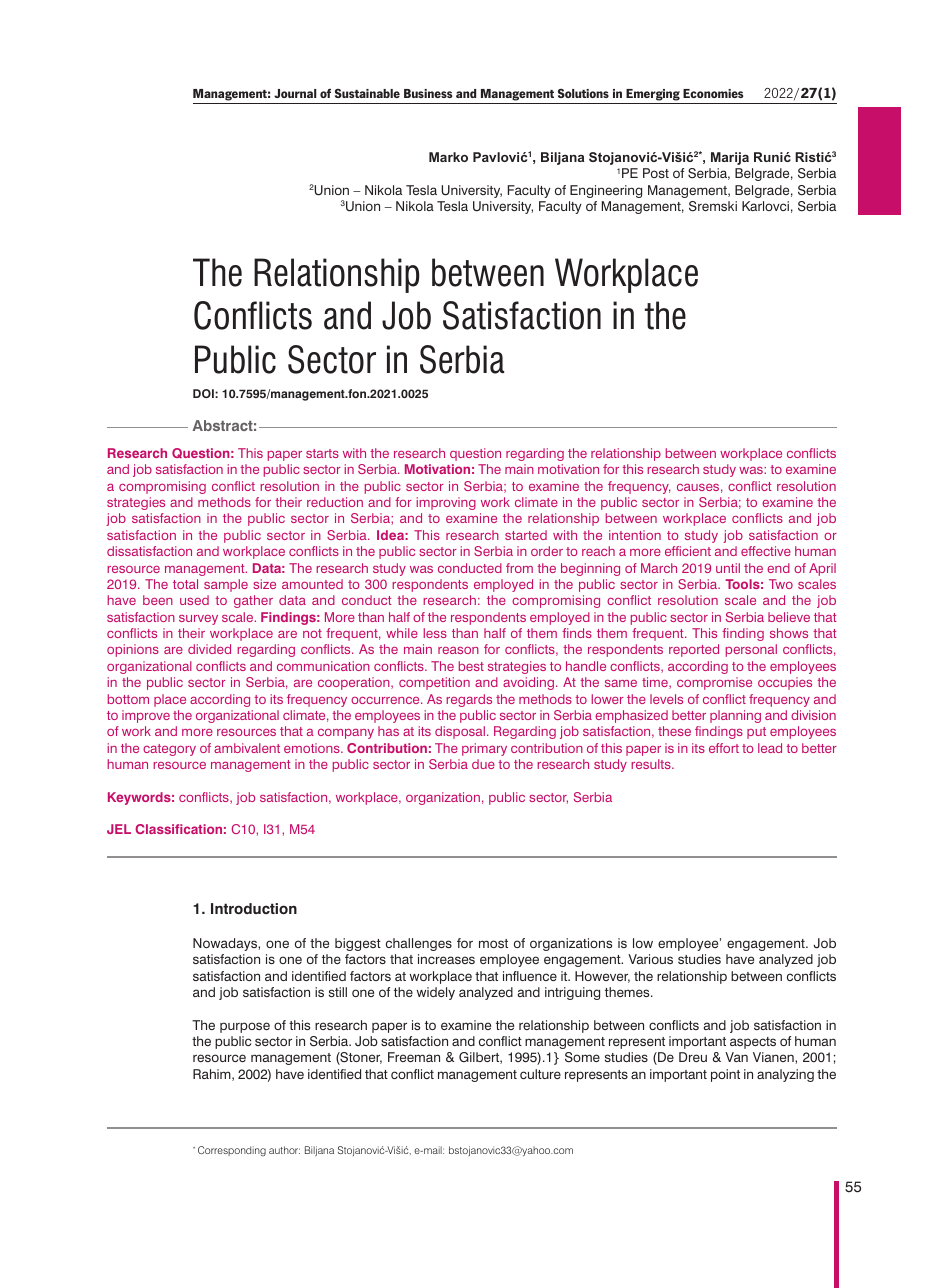 The width and height of the screenshot is (945, 1288). I want to click on Economies, so click(713, 93).
